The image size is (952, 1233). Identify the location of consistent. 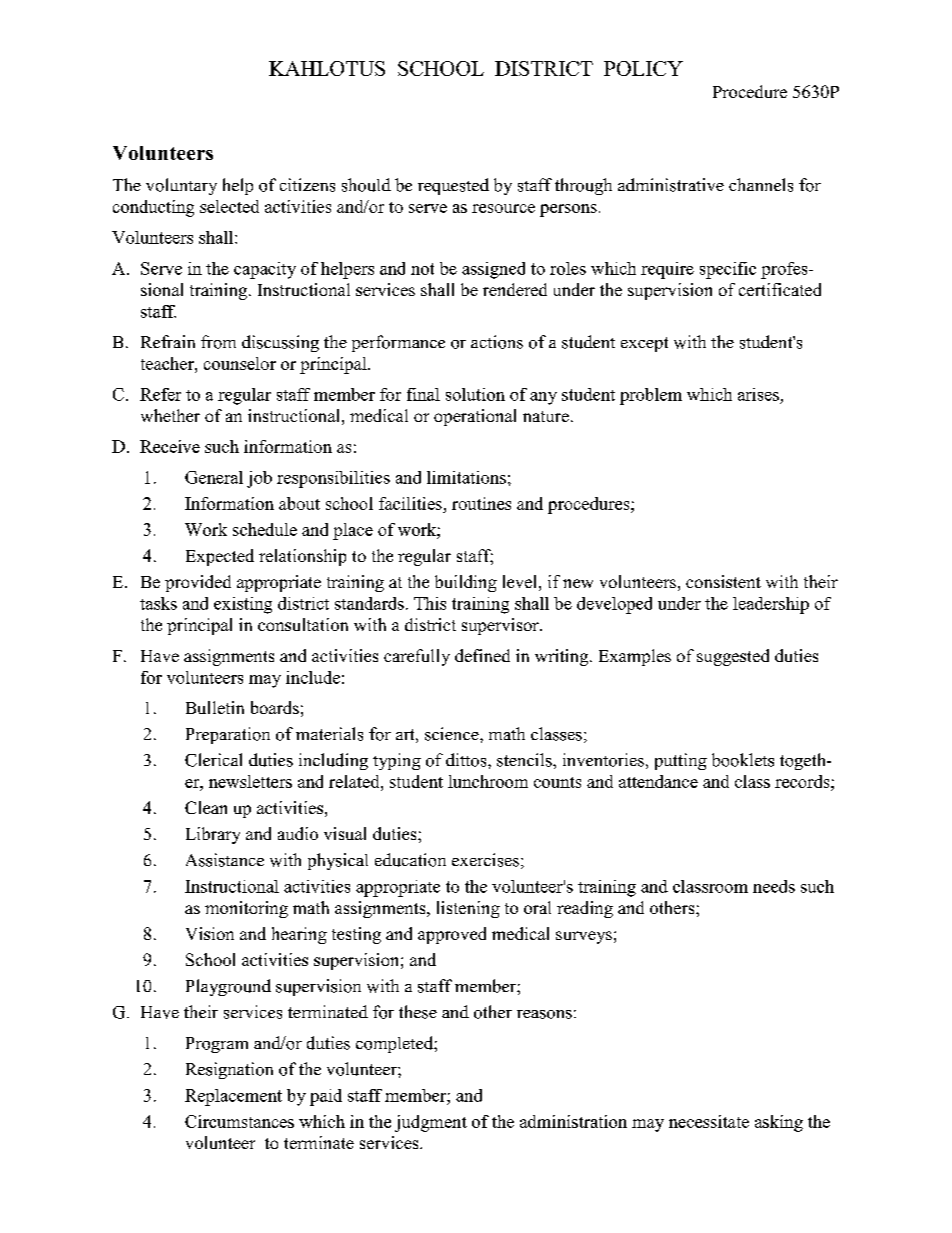
(723, 581).
